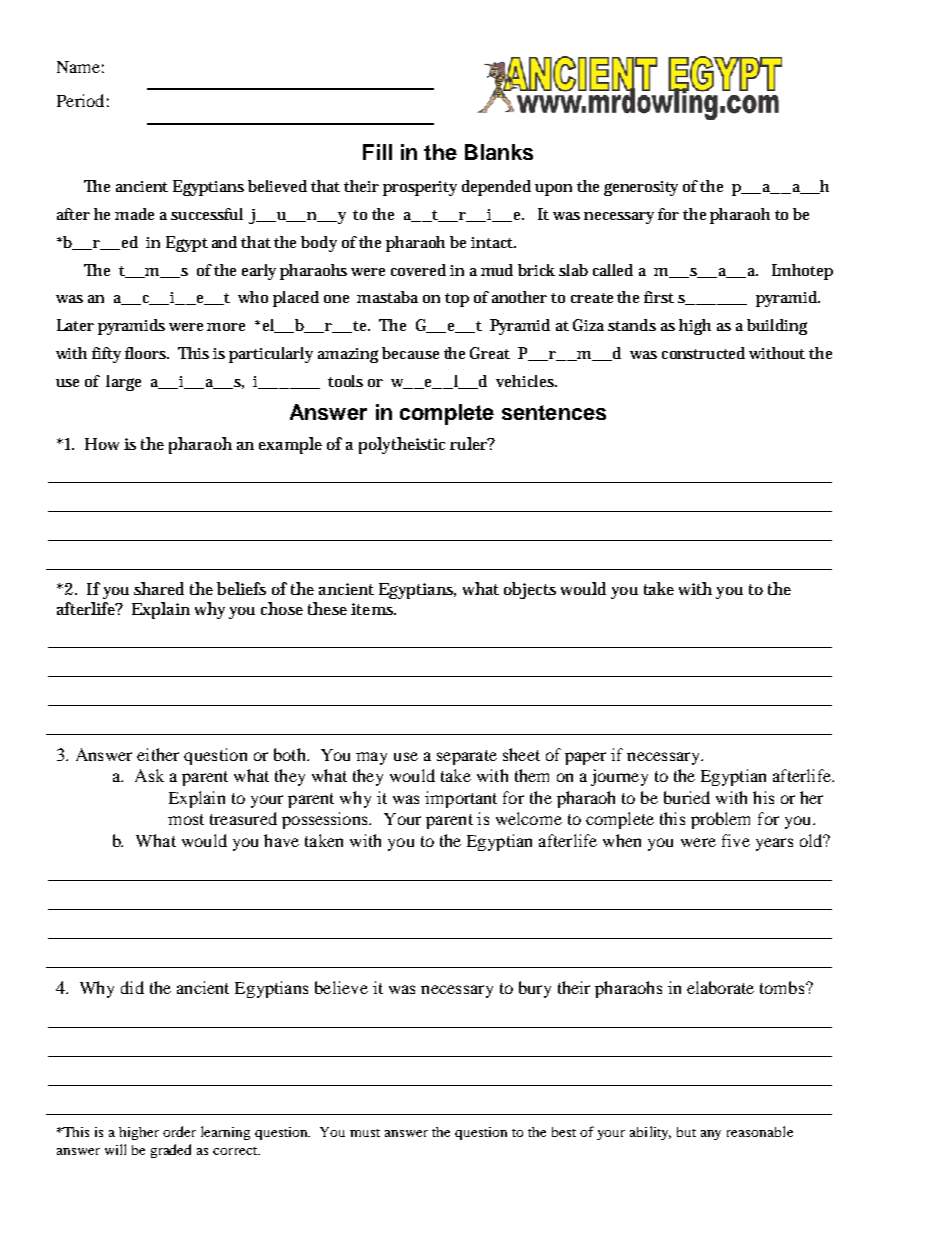 The image size is (952, 1233). I want to click on items, so click(373, 609).
